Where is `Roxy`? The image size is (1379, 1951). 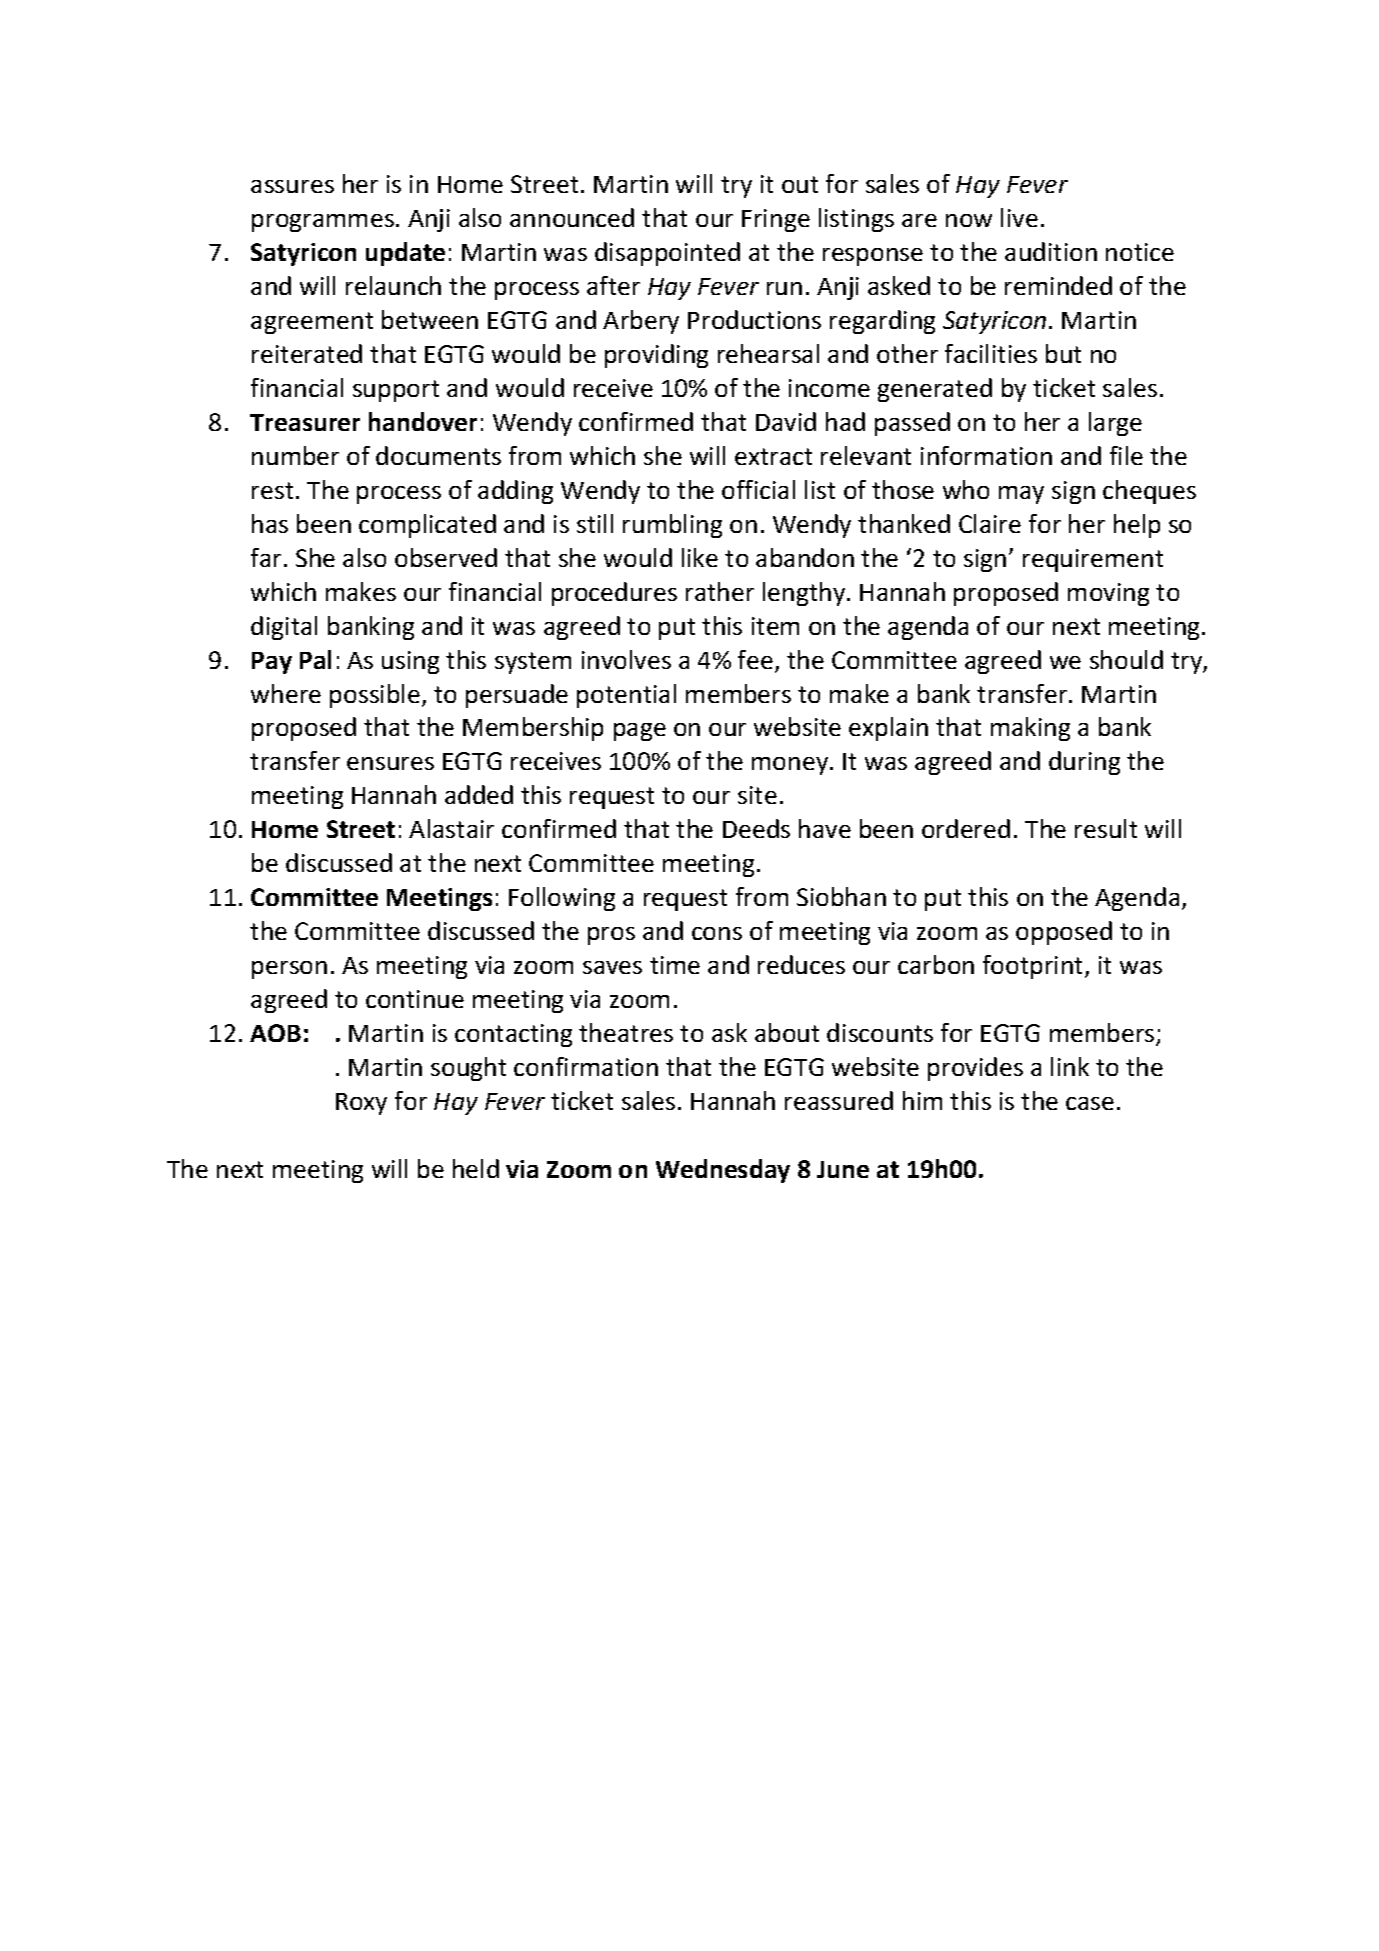
Roxy is located at coordinates (361, 1104).
